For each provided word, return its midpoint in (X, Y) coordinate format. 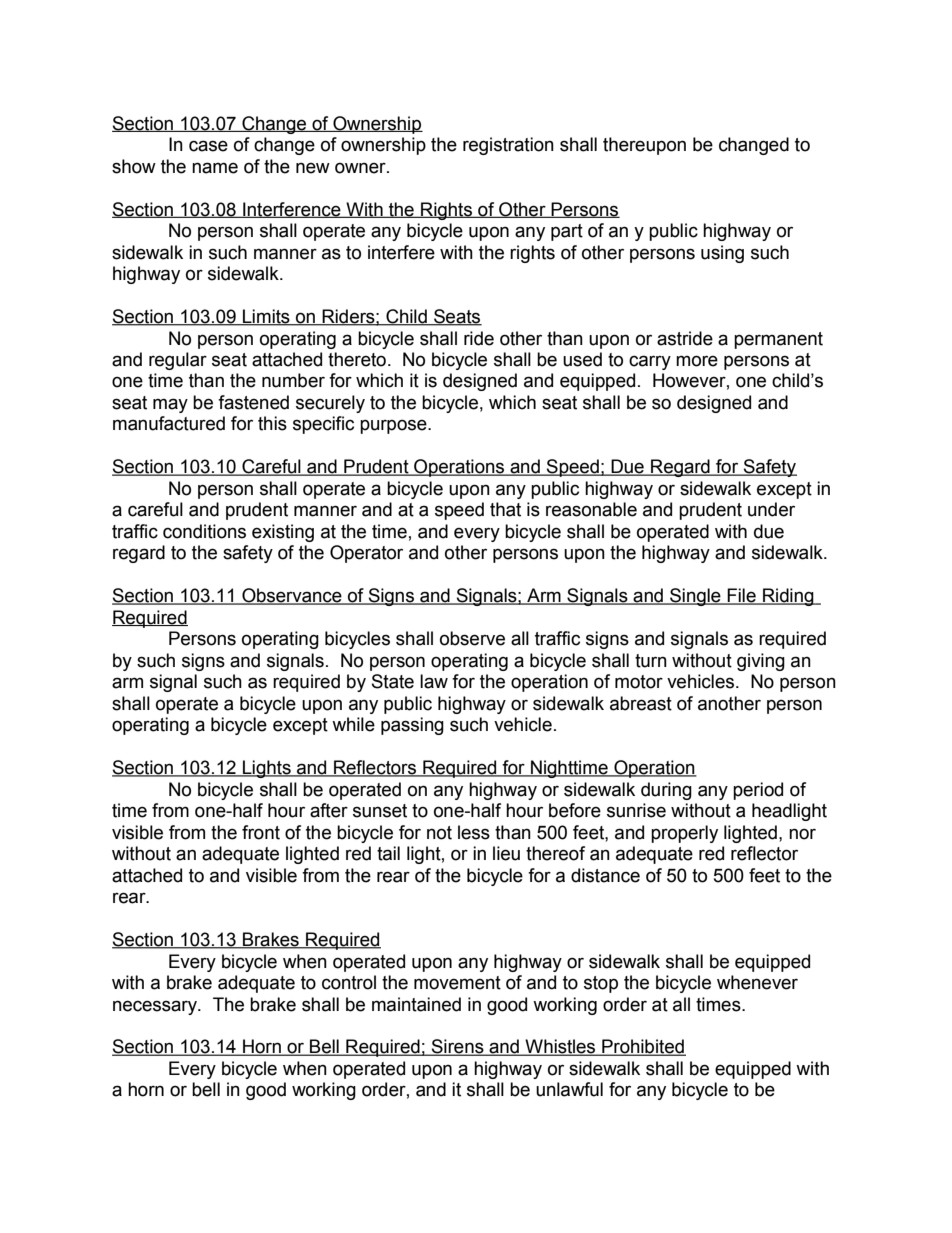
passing (412, 726)
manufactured (169, 423)
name (215, 168)
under (771, 509)
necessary (156, 1007)
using (722, 254)
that (505, 509)
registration (508, 146)
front (261, 832)
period (758, 791)
